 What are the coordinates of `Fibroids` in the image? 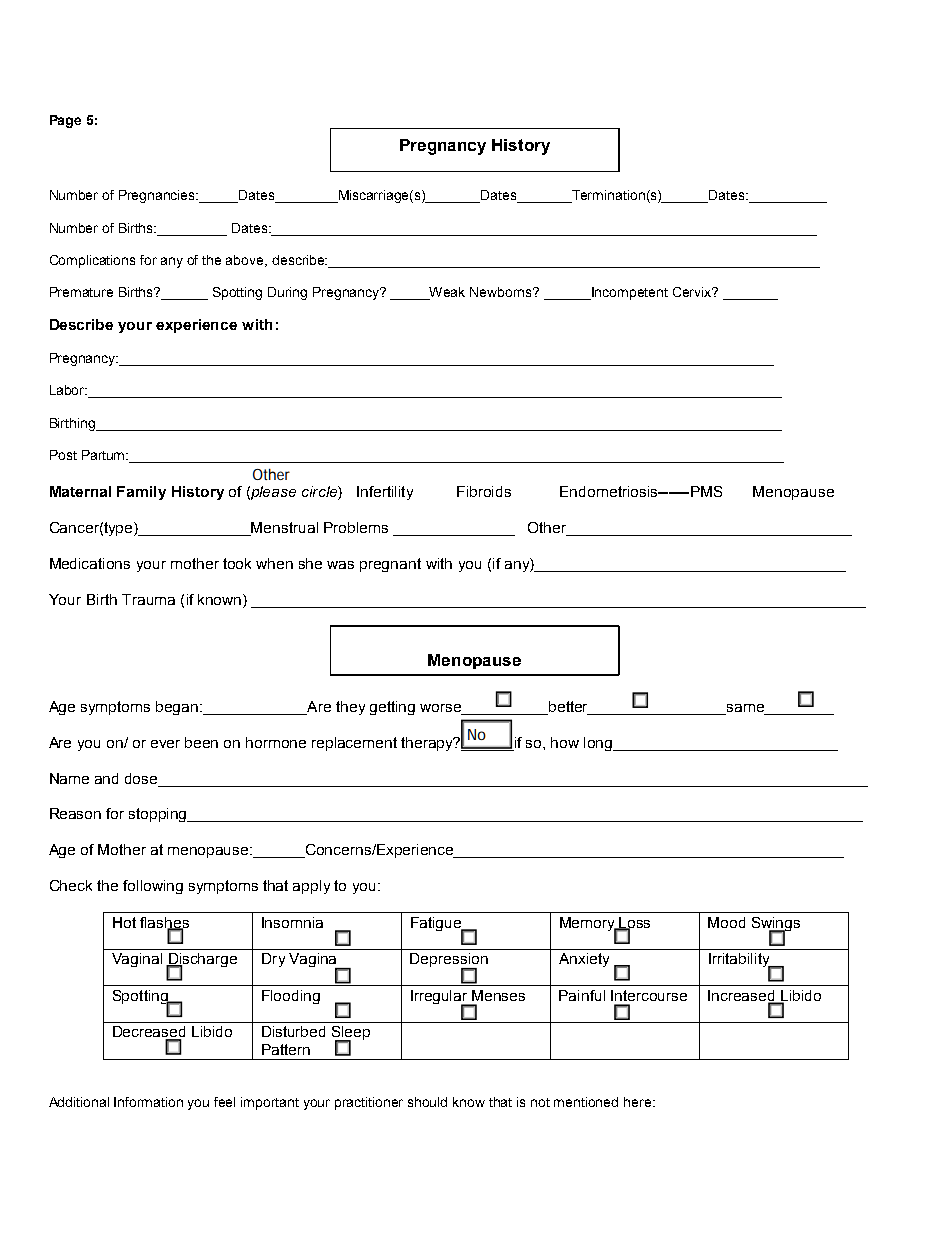 It's located at (484, 491).
